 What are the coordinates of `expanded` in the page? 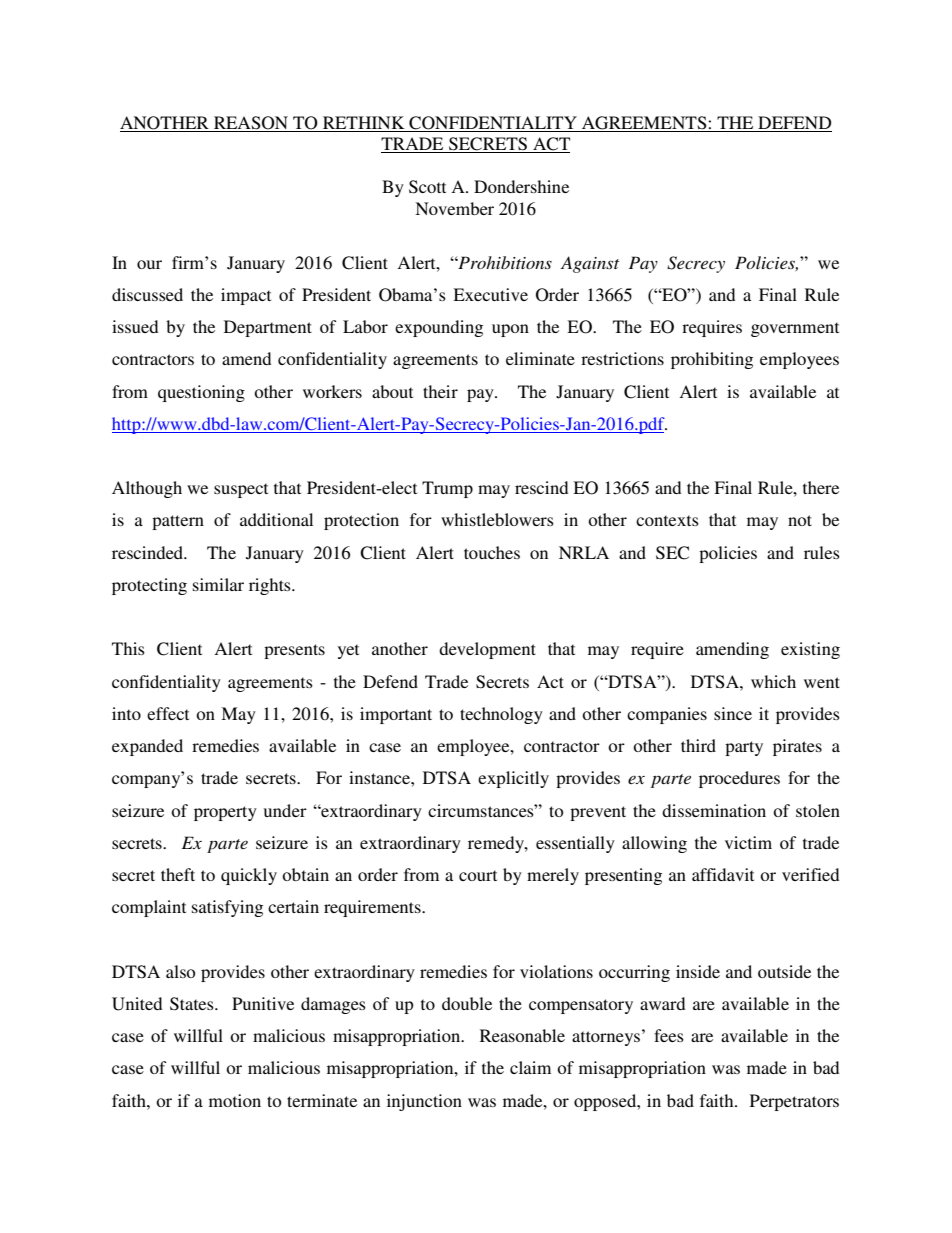 It's located at (147, 747).
